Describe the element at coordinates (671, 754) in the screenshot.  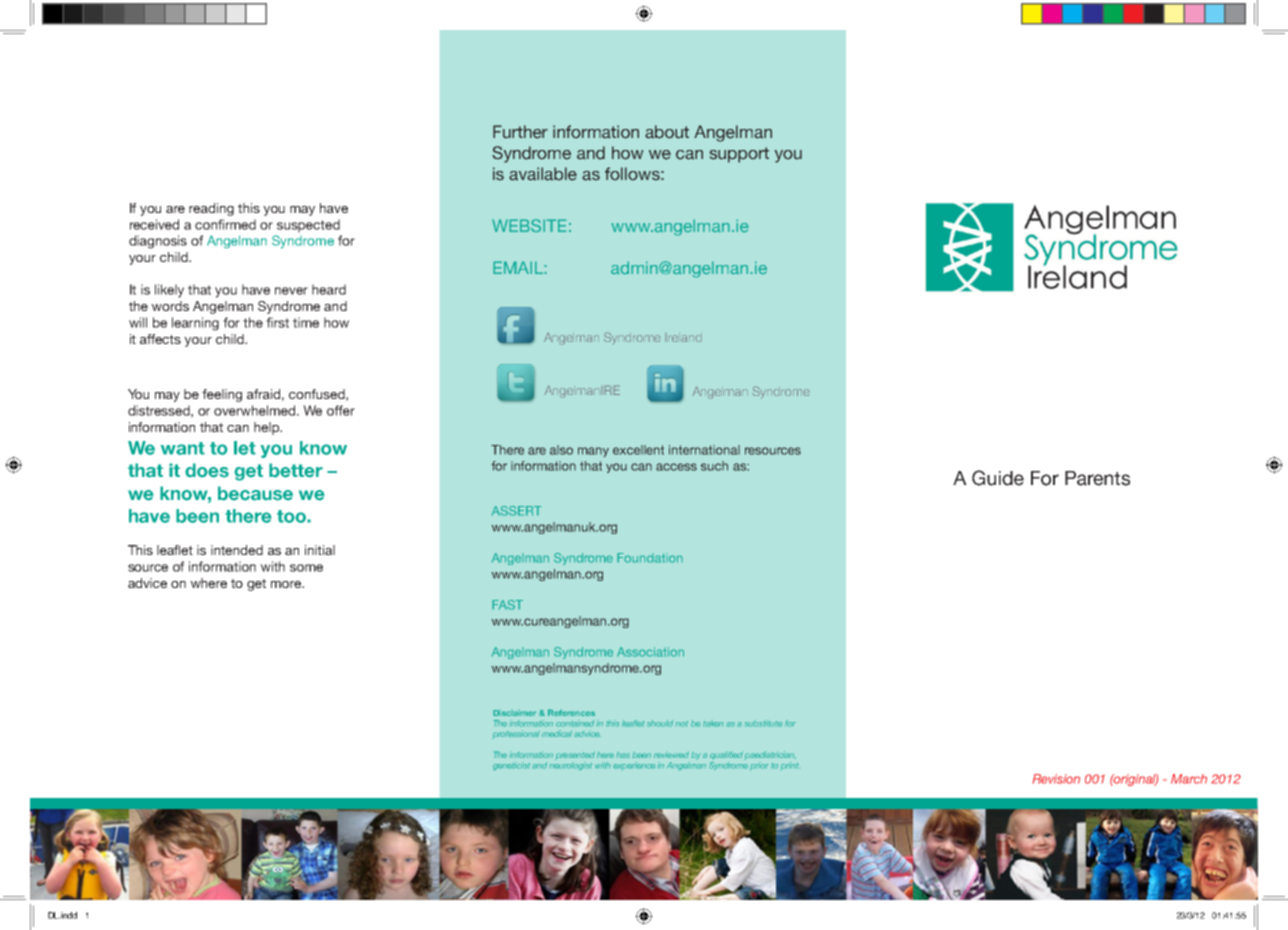
I see `reviewed` at that location.
